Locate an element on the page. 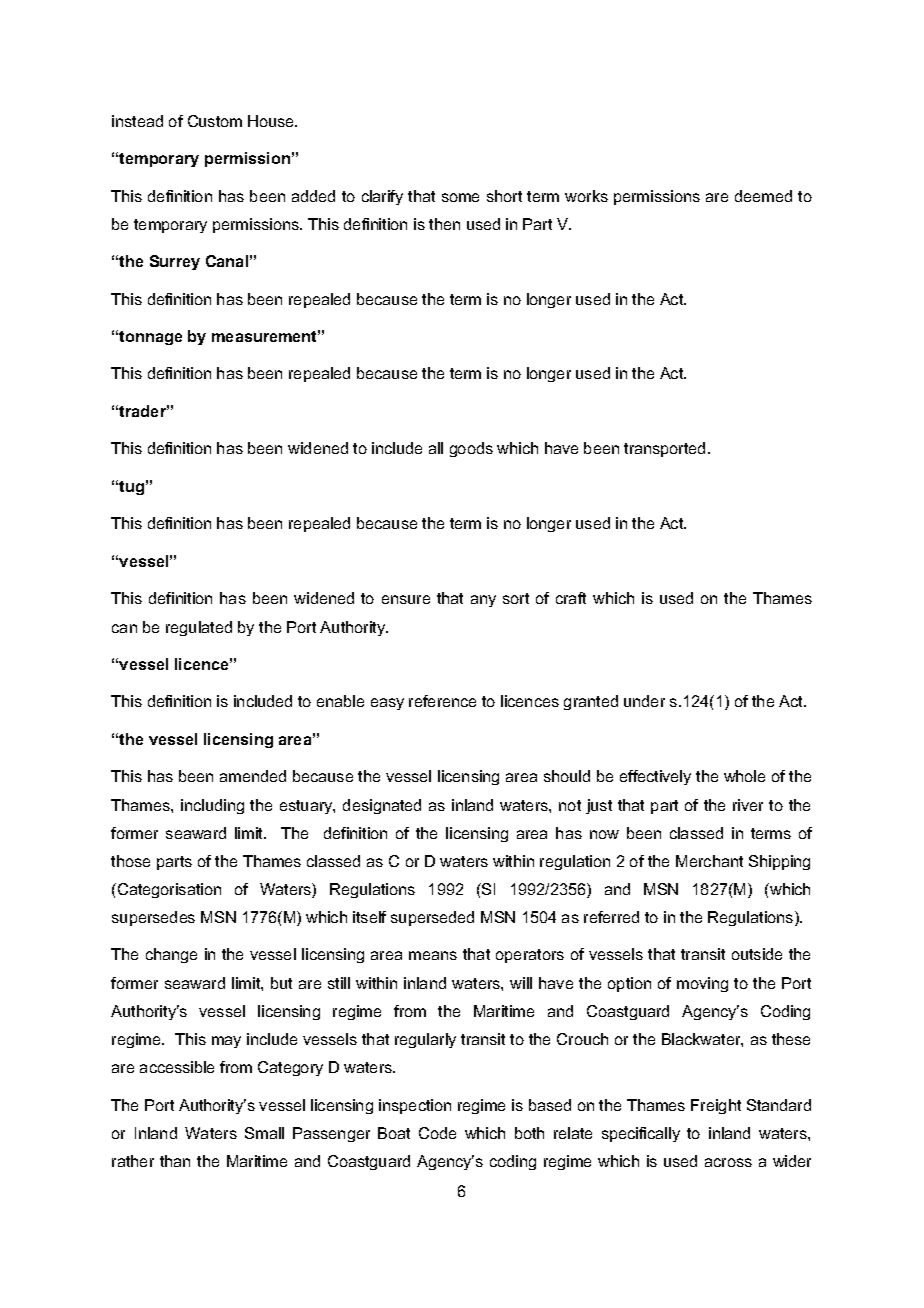  Custom is located at coordinates (215, 121).
